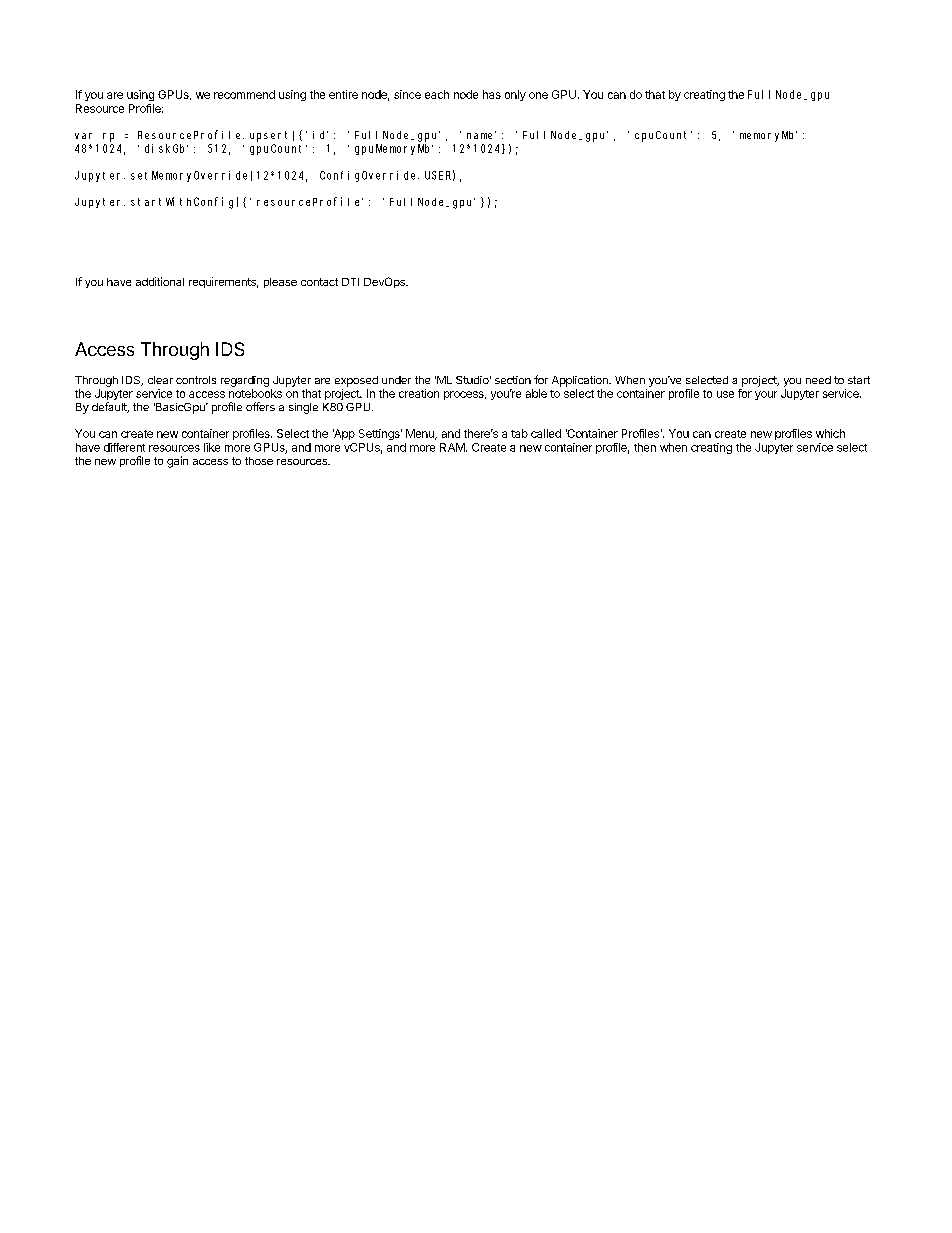  Describe the element at coordinates (538, 95) in the screenshot. I see `one` at that location.
